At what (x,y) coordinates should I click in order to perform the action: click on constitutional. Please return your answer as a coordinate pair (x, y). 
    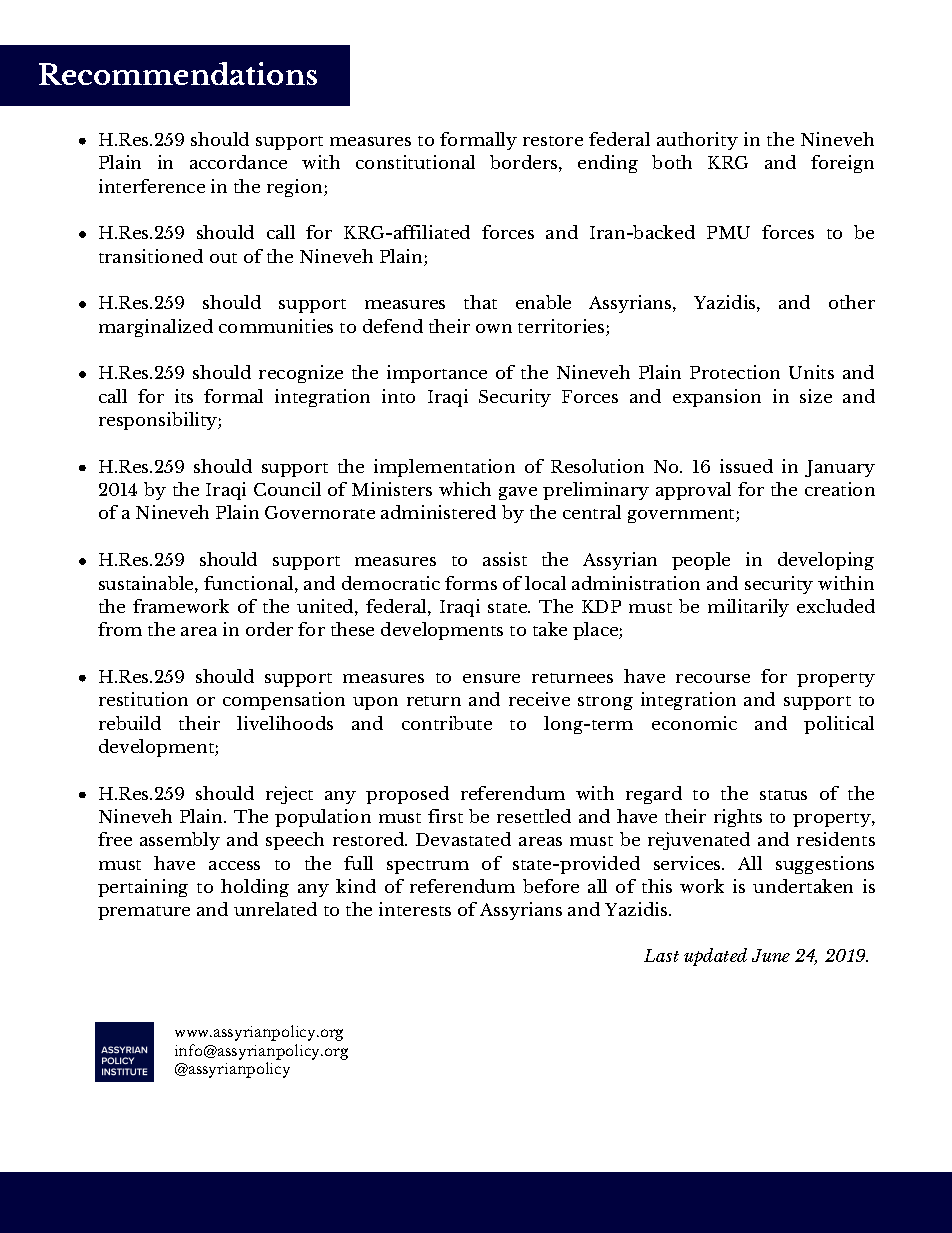
    Looking at the image, I should click on (415, 162).
